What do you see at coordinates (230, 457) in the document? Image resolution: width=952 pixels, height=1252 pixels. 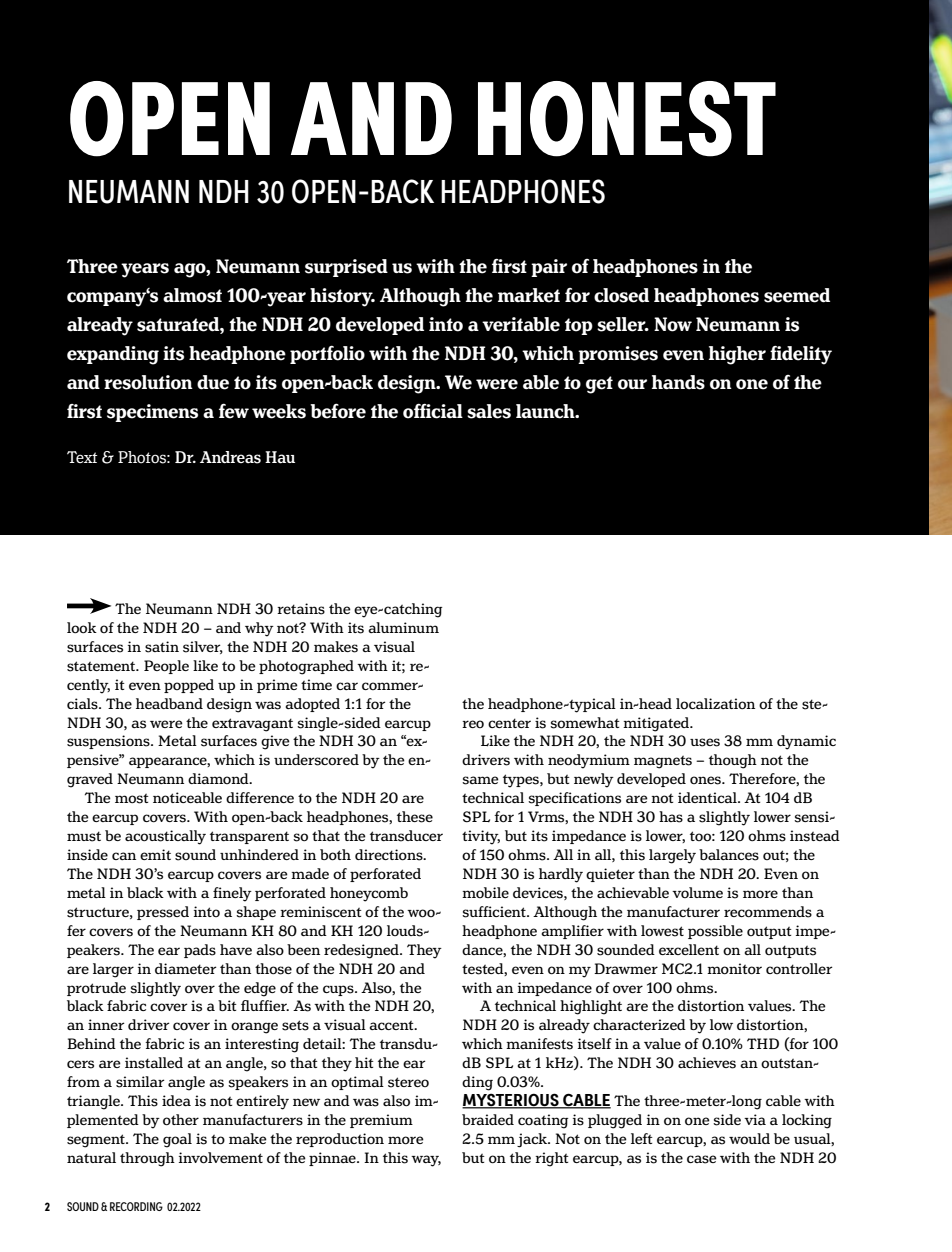 I see `Andreas` at bounding box center [230, 457].
